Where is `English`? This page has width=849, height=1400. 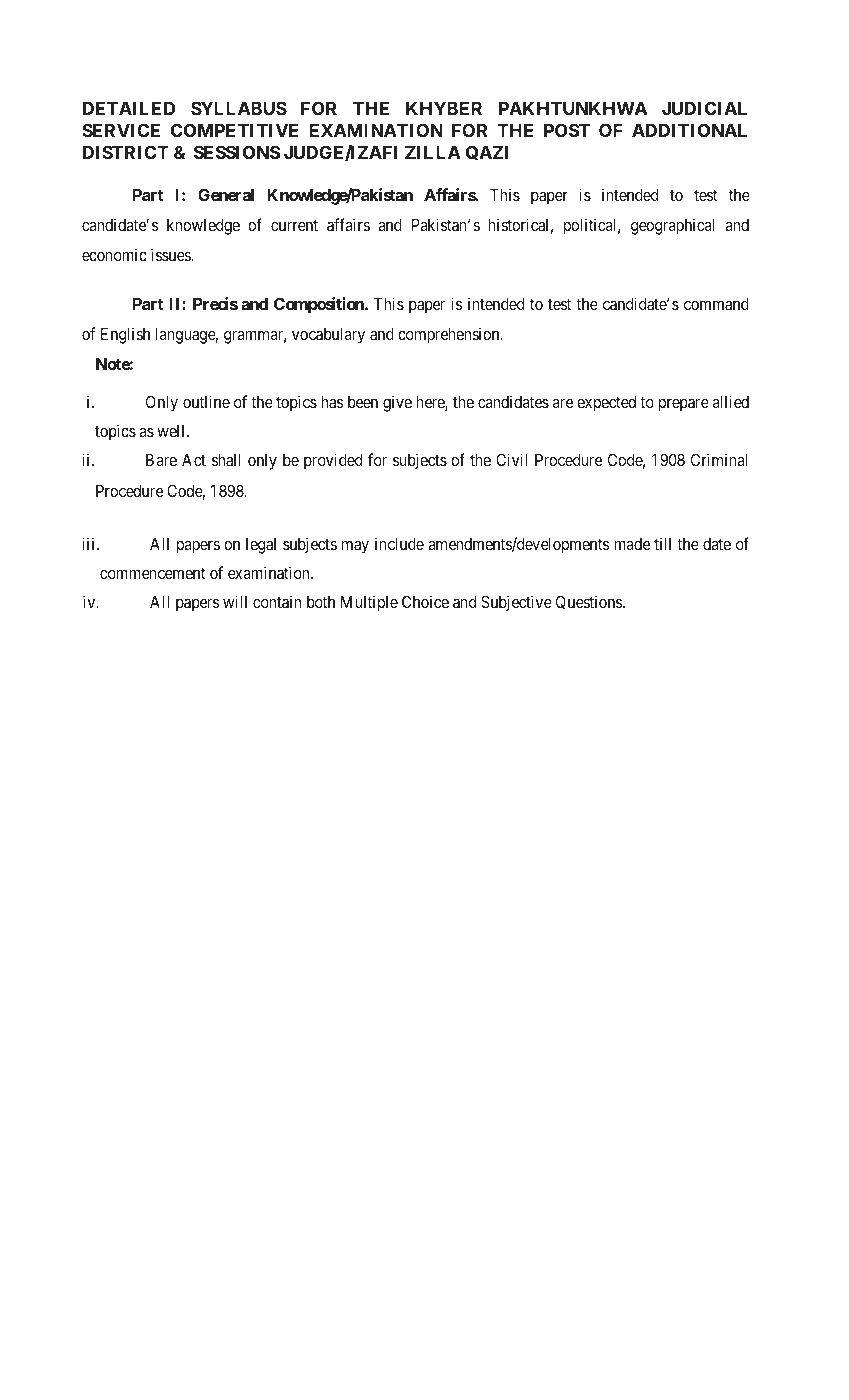
English is located at coordinates (125, 335).
